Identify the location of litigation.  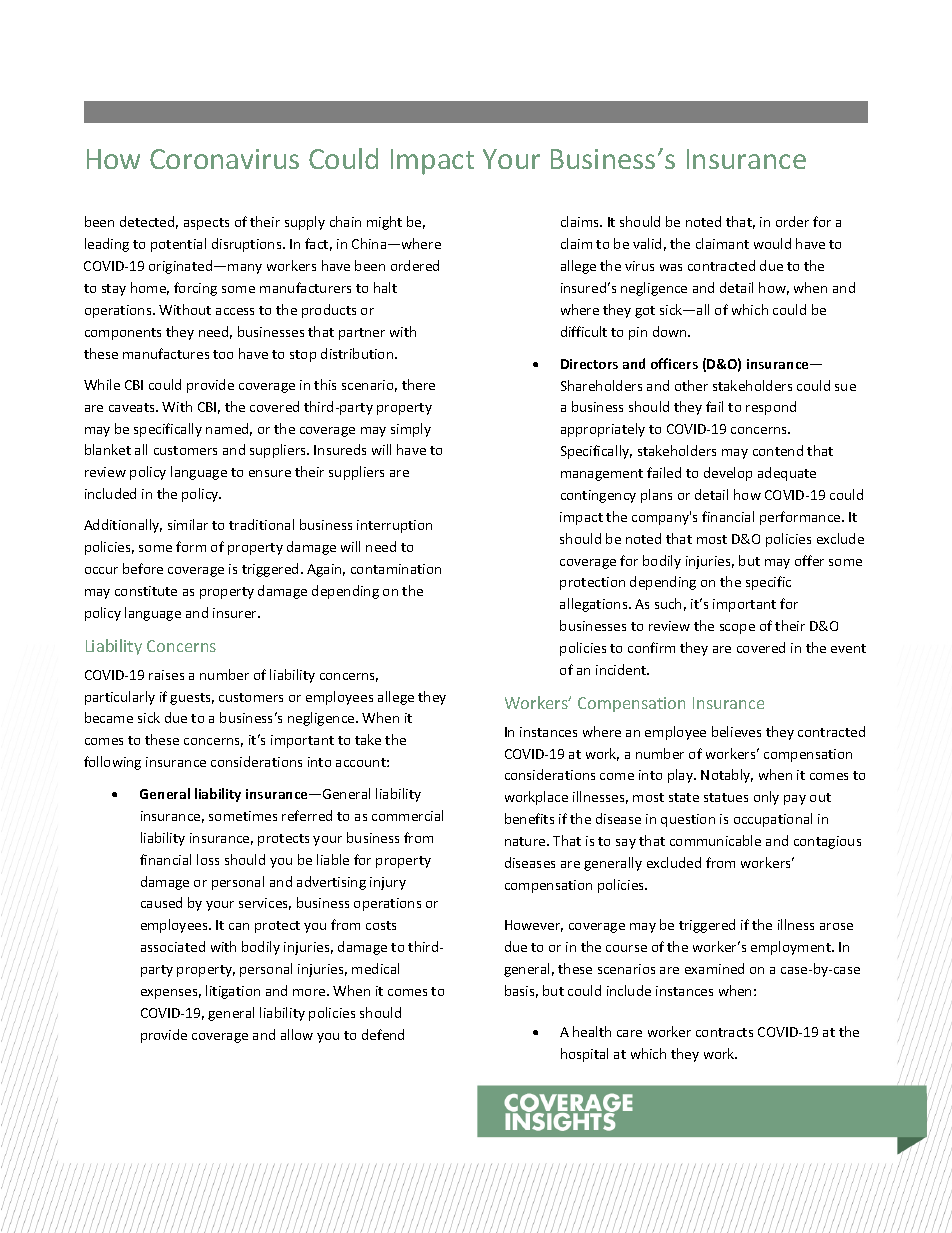
(233, 992).
